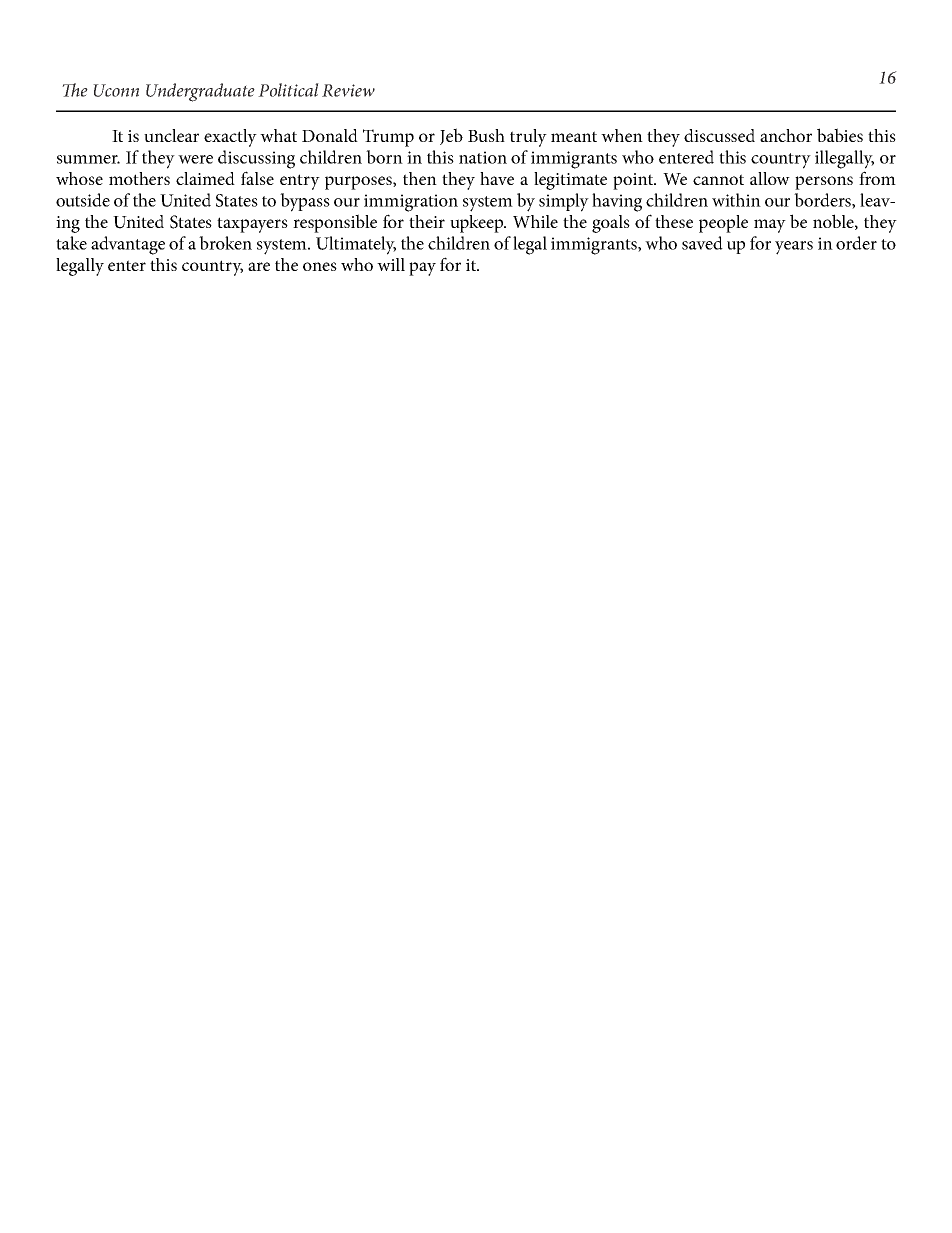  What do you see at coordinates (483, 157) in the document?
I see `nation` at bounding box center [483, 157].
